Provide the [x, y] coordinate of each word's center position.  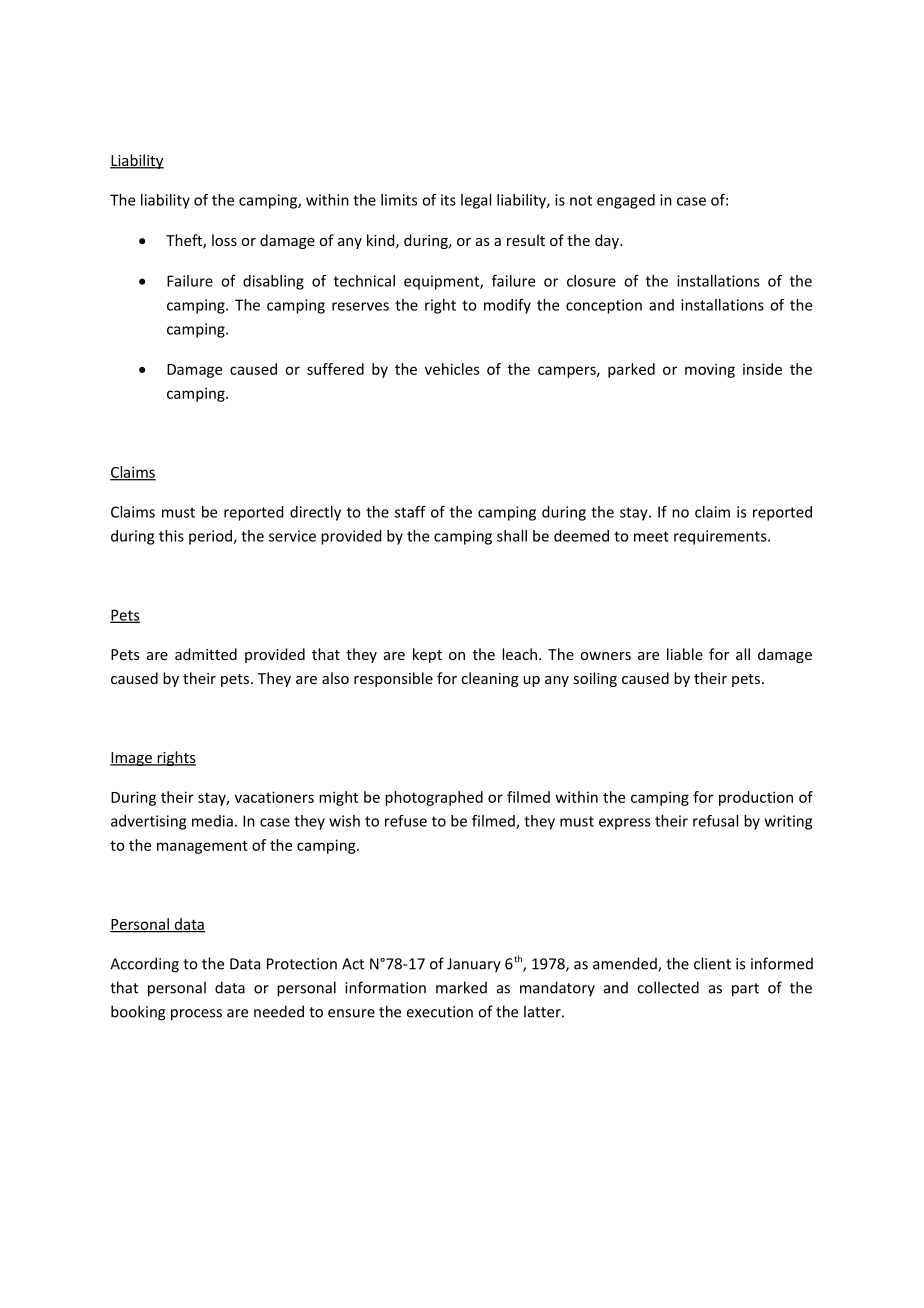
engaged [626, 201]
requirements [721, 537]
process [196, 1015]
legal [476, 201]
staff [410, 512]
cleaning [490, 679]
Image [132, 759]
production [756, 798]
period [211, 537]
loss [224, 240]
